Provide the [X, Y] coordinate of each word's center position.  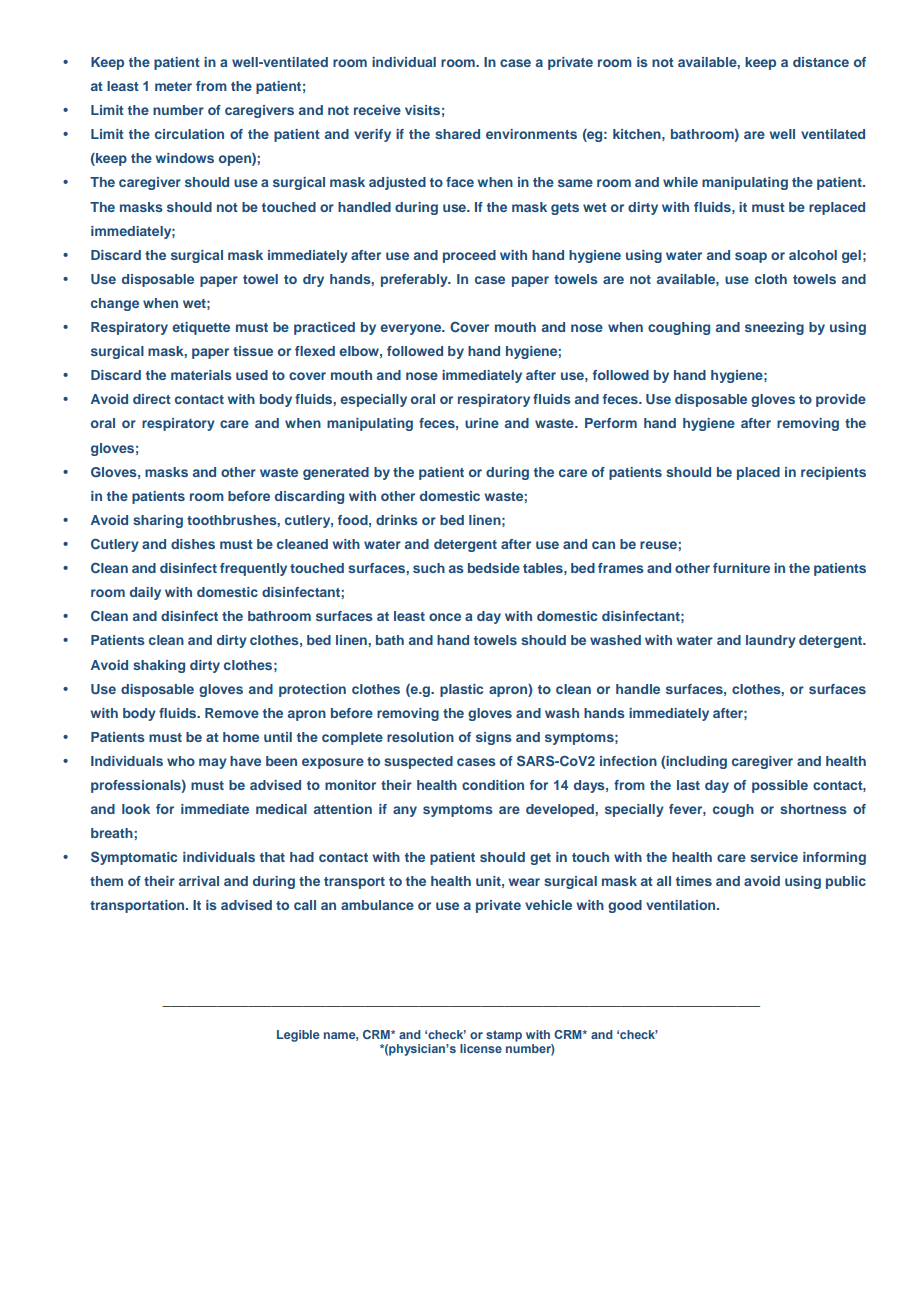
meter [173, 86]
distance [821, 62]
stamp [504, 1036]
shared [457, 134]
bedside [494, 568]
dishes [193, 544]
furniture [741, 568]
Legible [298, 1036]
